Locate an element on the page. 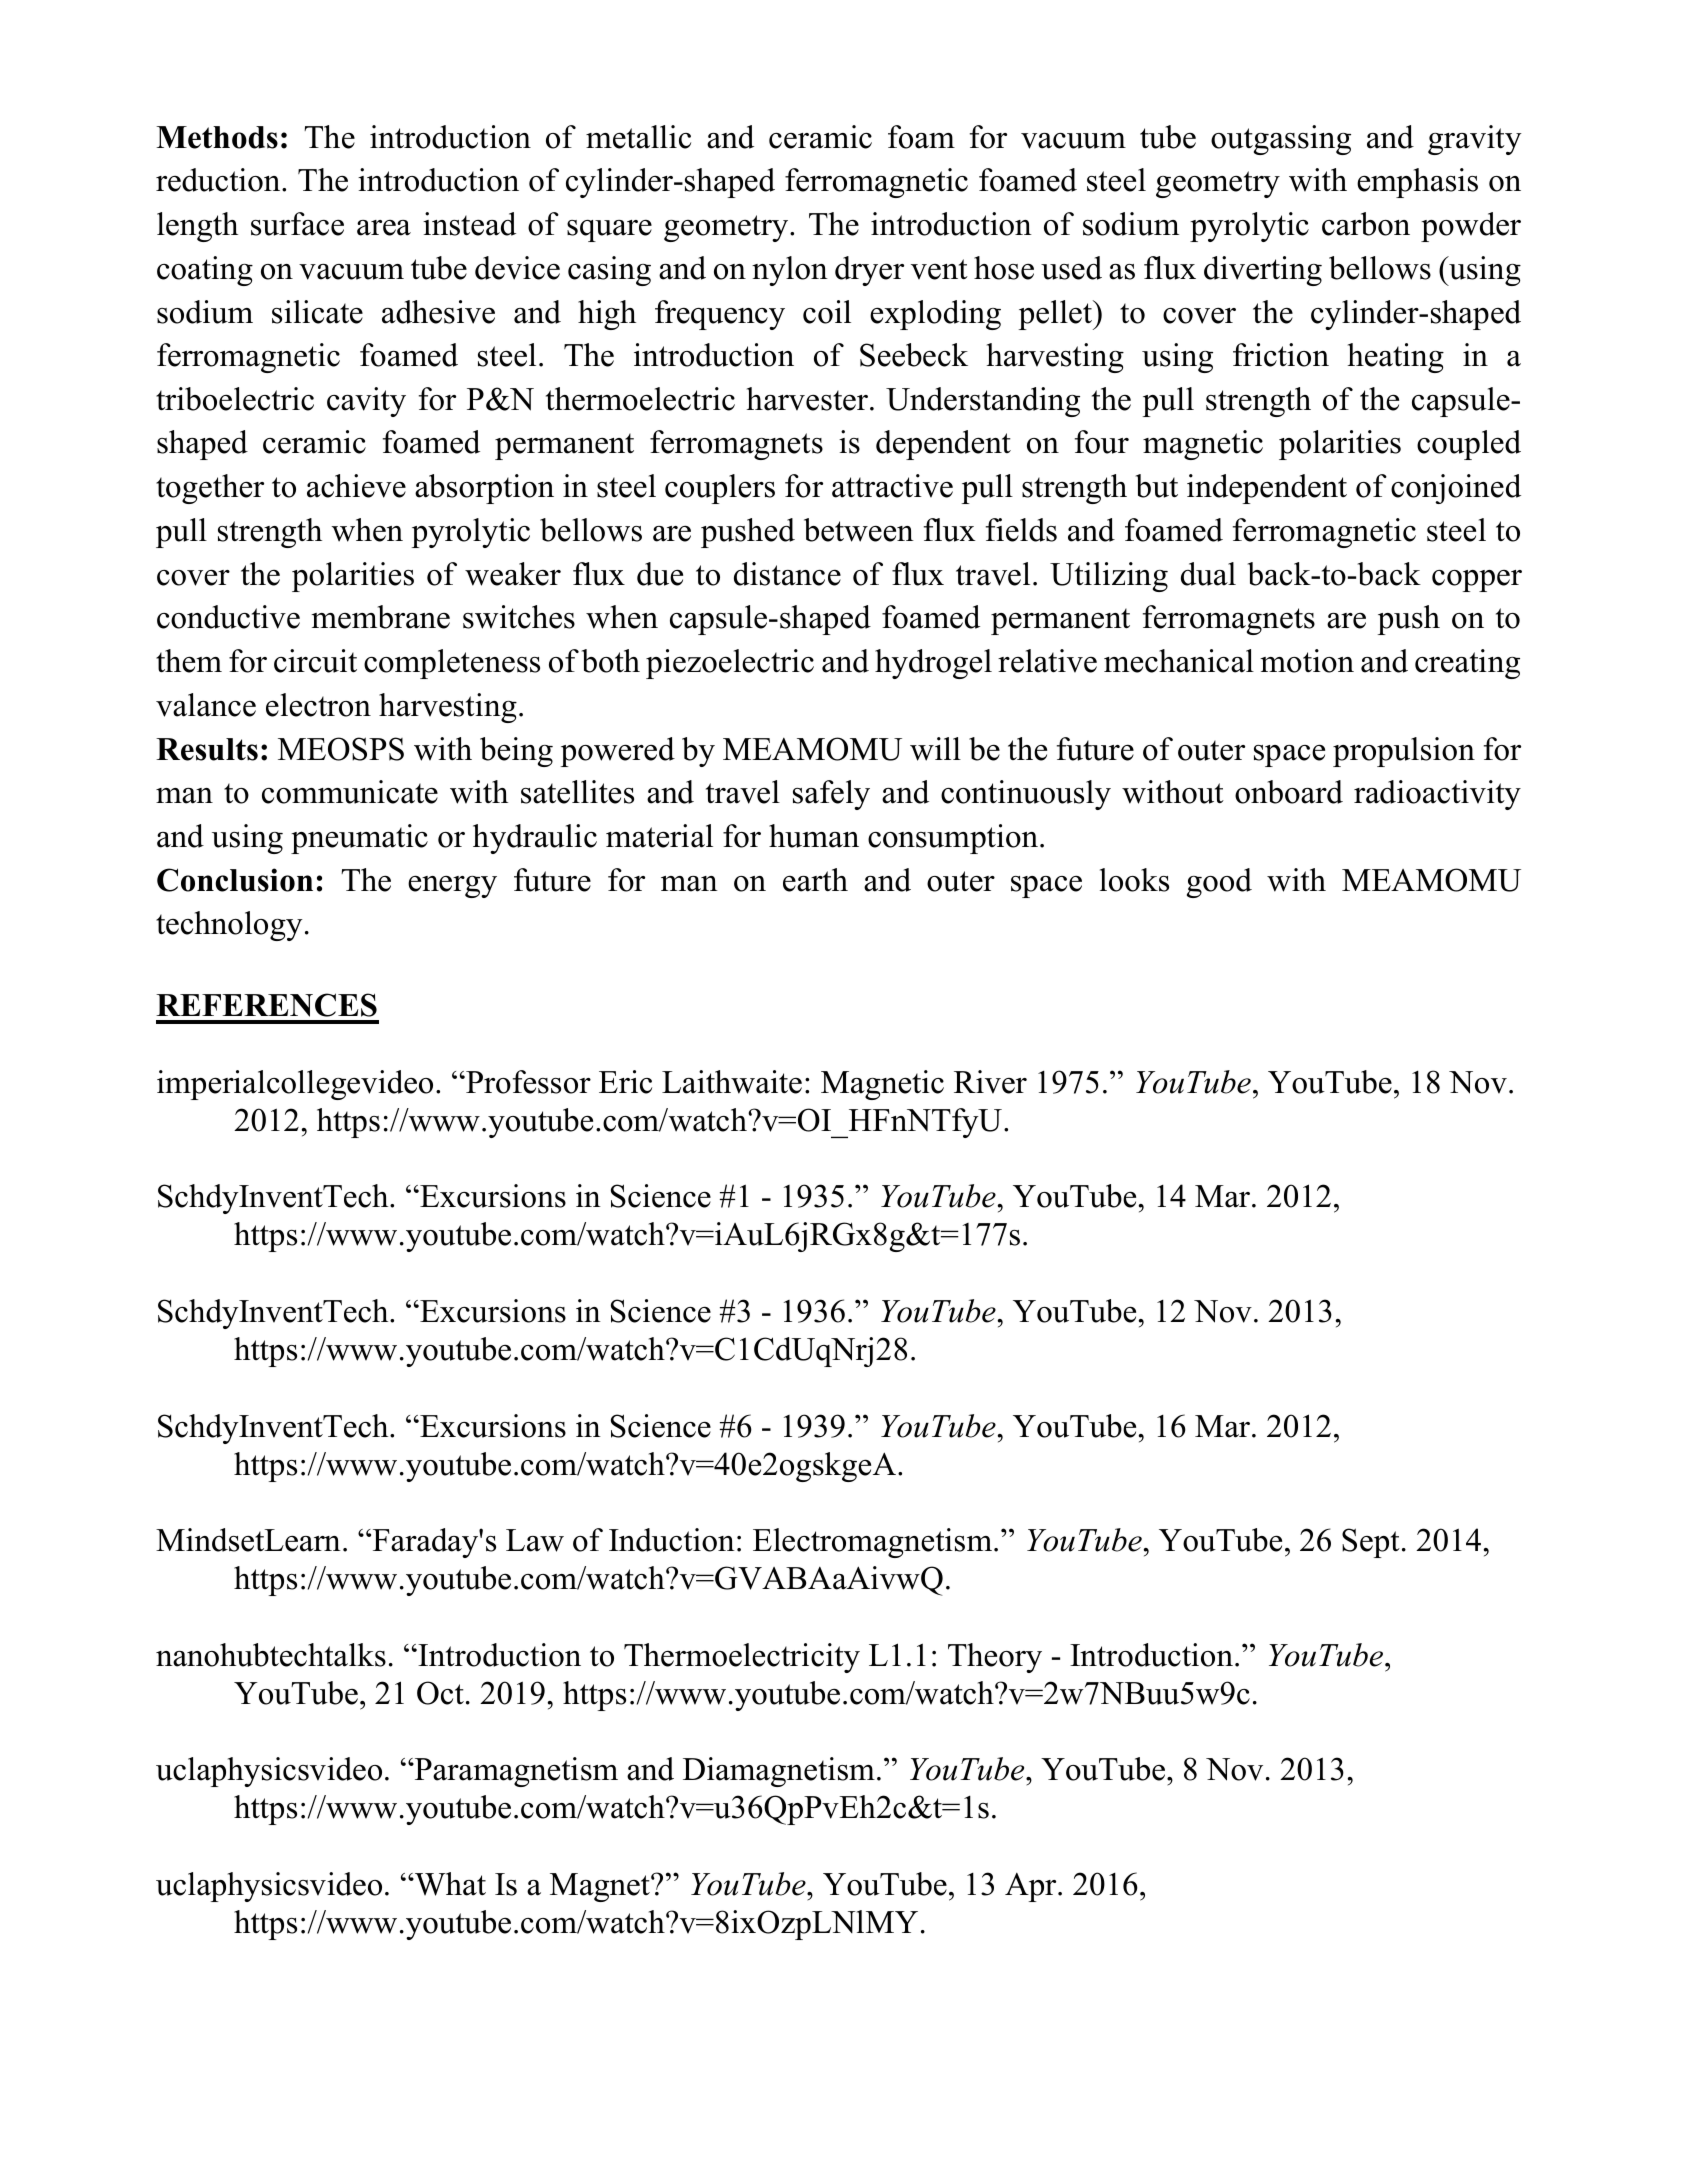  What is located at coordinates (449, 1884).
